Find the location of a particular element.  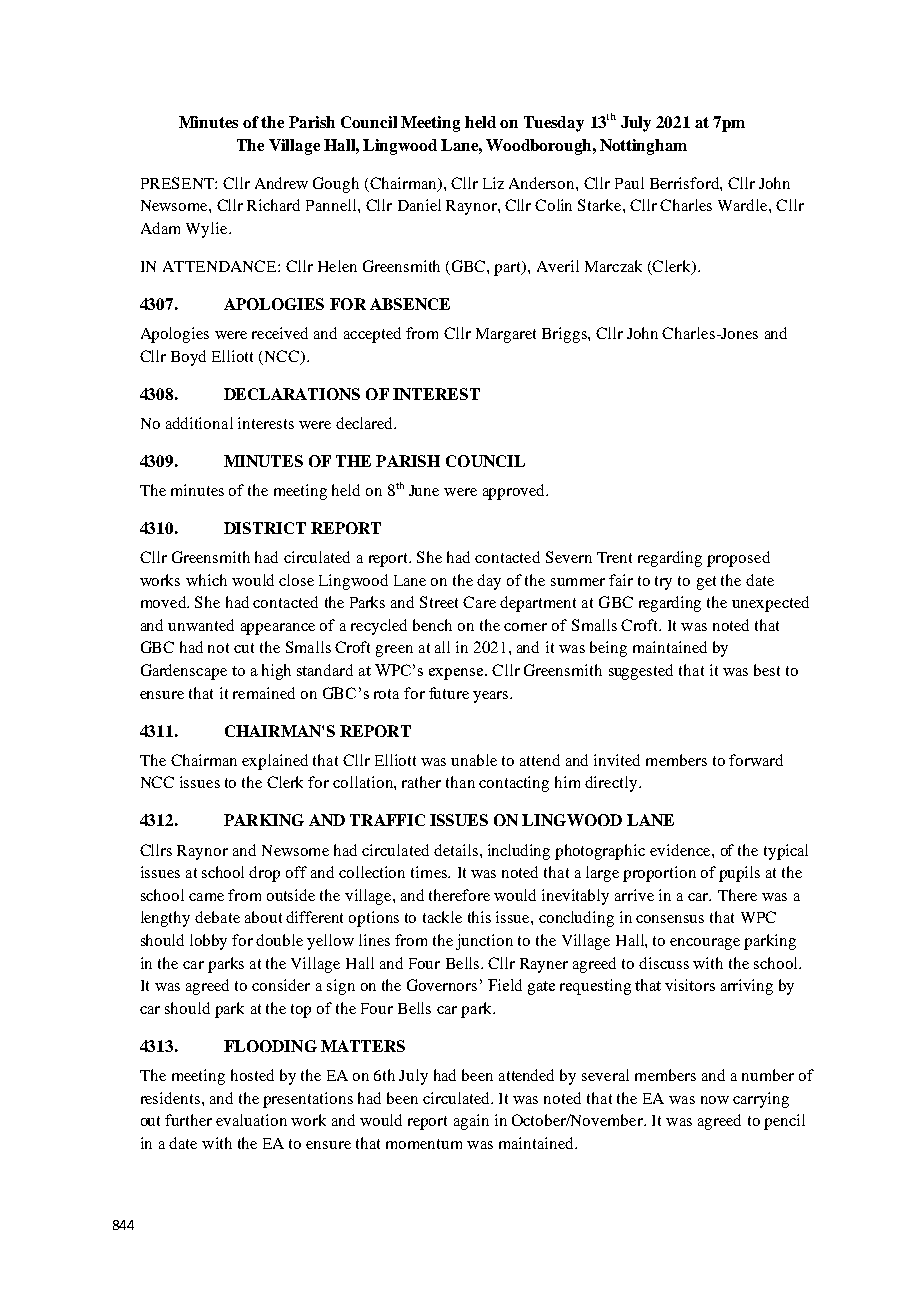

approved is located at coordinates (515, 492).
